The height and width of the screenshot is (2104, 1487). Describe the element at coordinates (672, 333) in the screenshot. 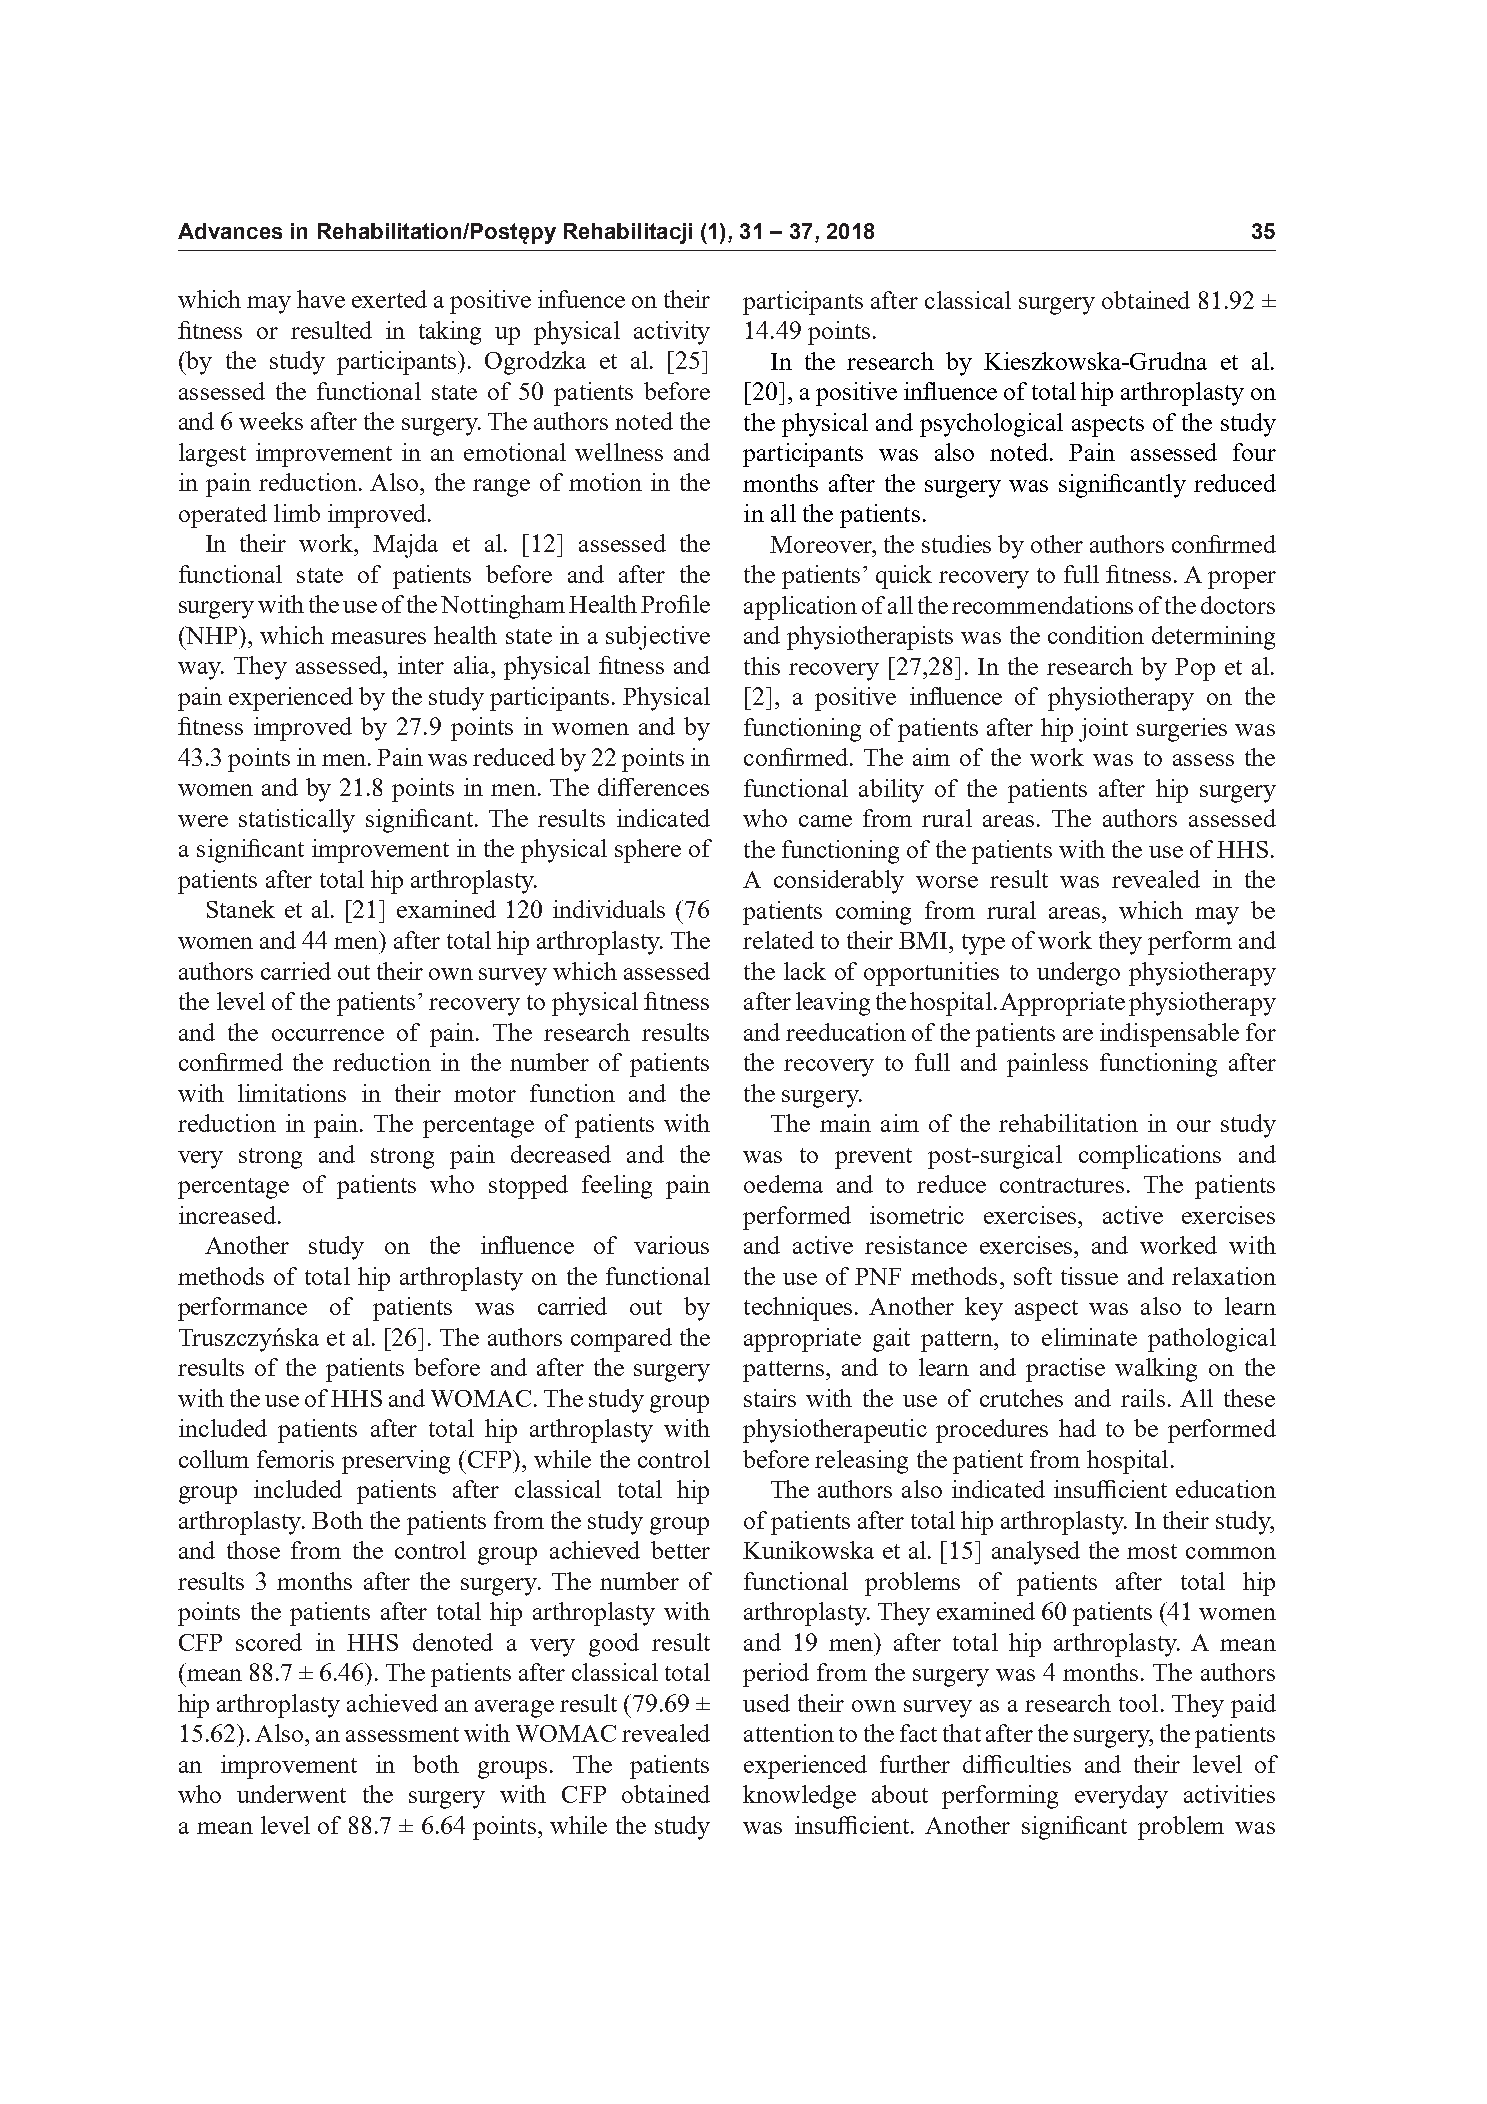

I see `activity` at that location.
